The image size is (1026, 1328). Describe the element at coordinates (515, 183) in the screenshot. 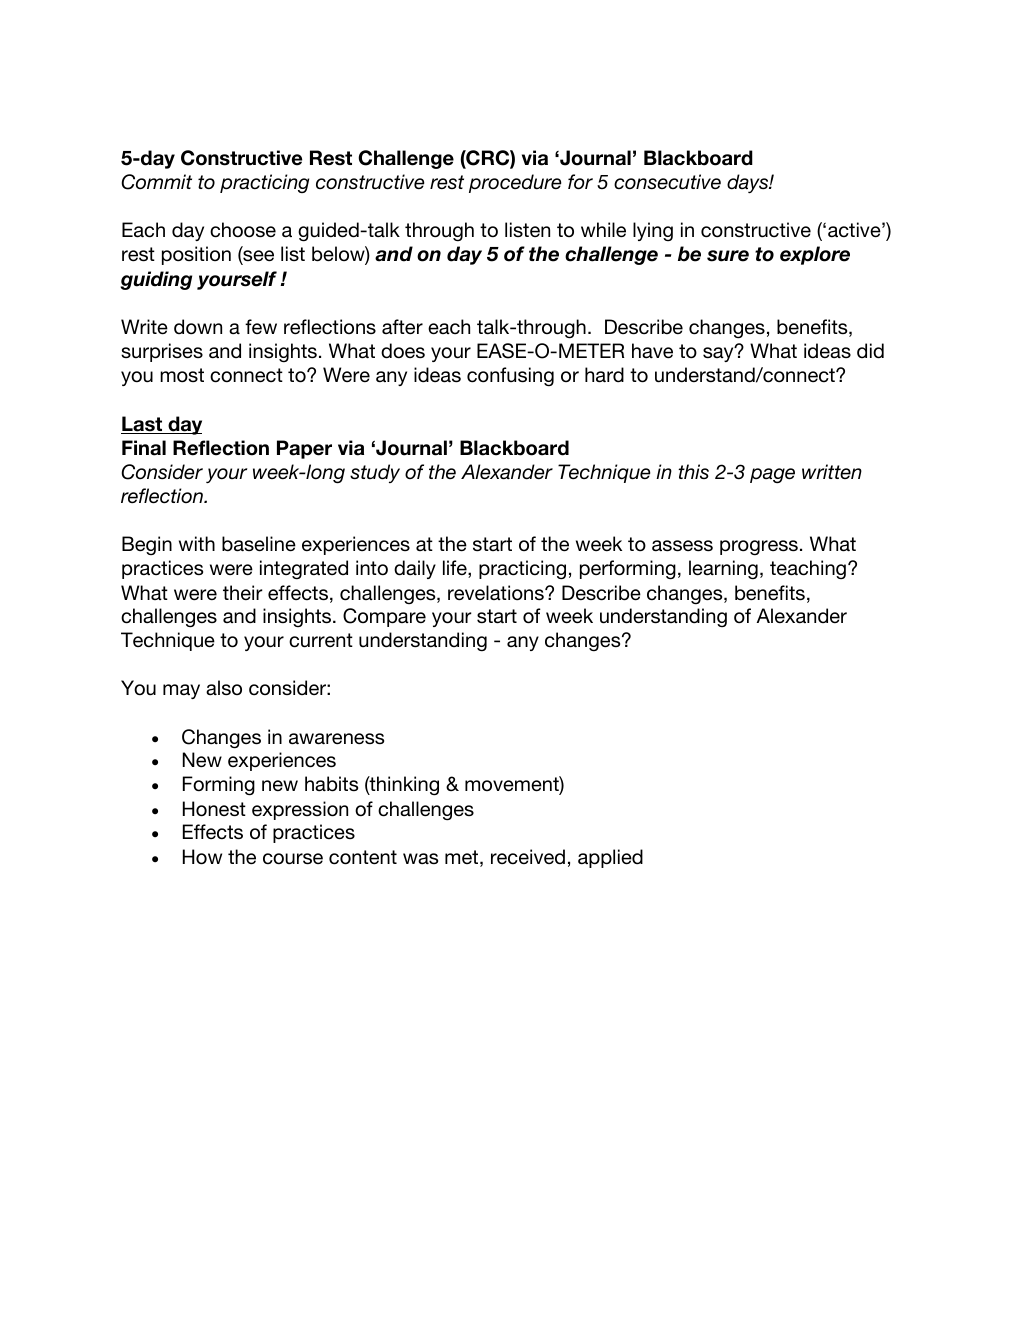

I see `procedure` at that location.
